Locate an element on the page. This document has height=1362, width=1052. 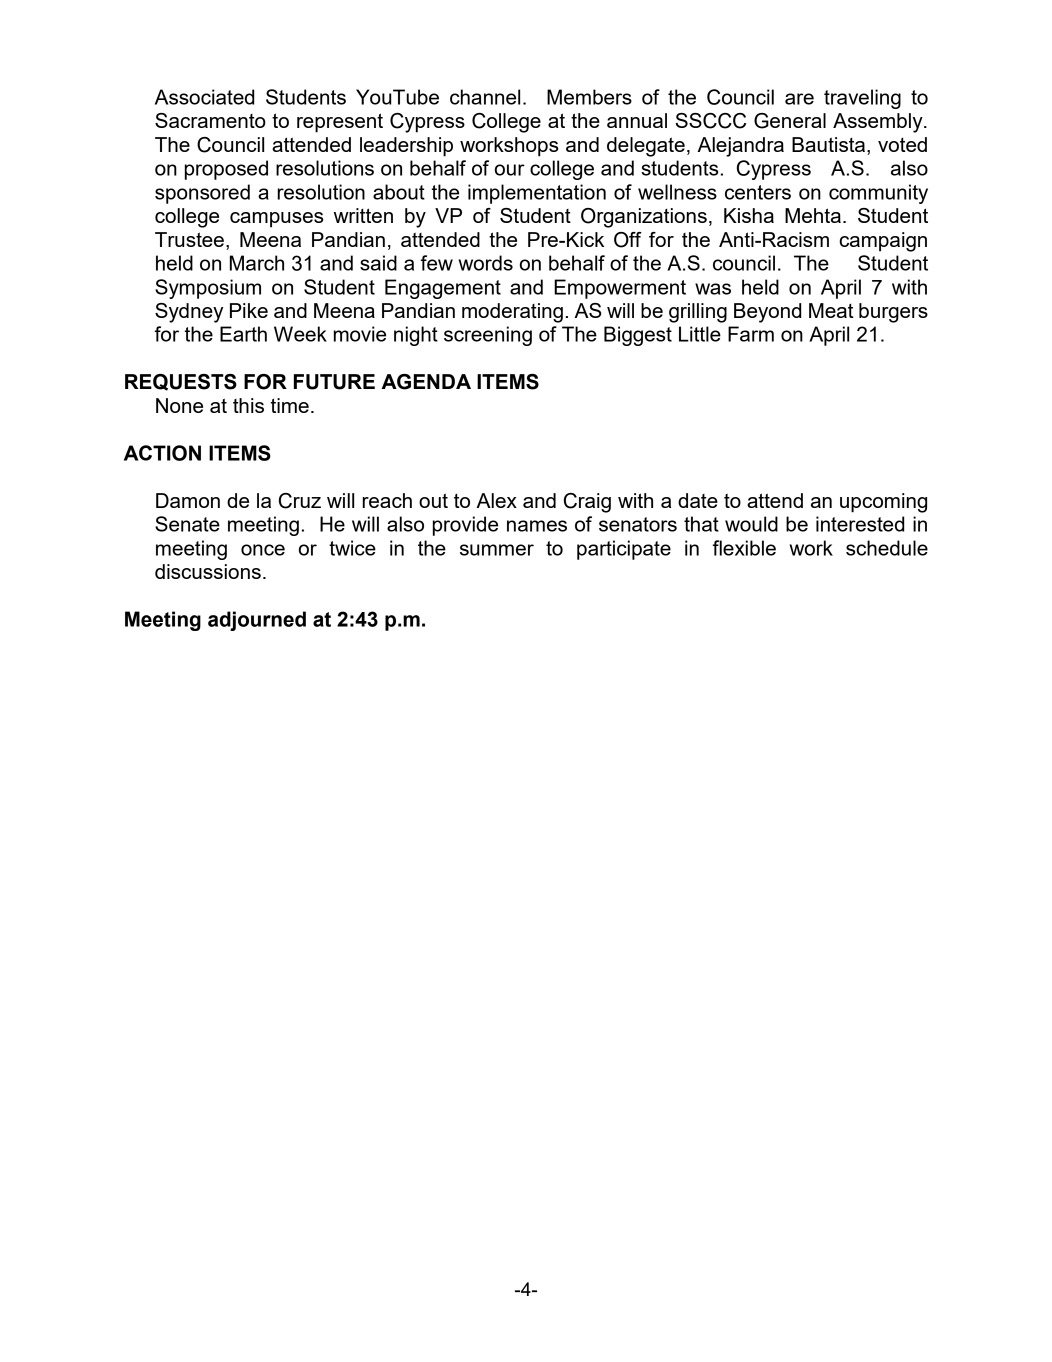
Alex is located at coordinates (496, 500).
